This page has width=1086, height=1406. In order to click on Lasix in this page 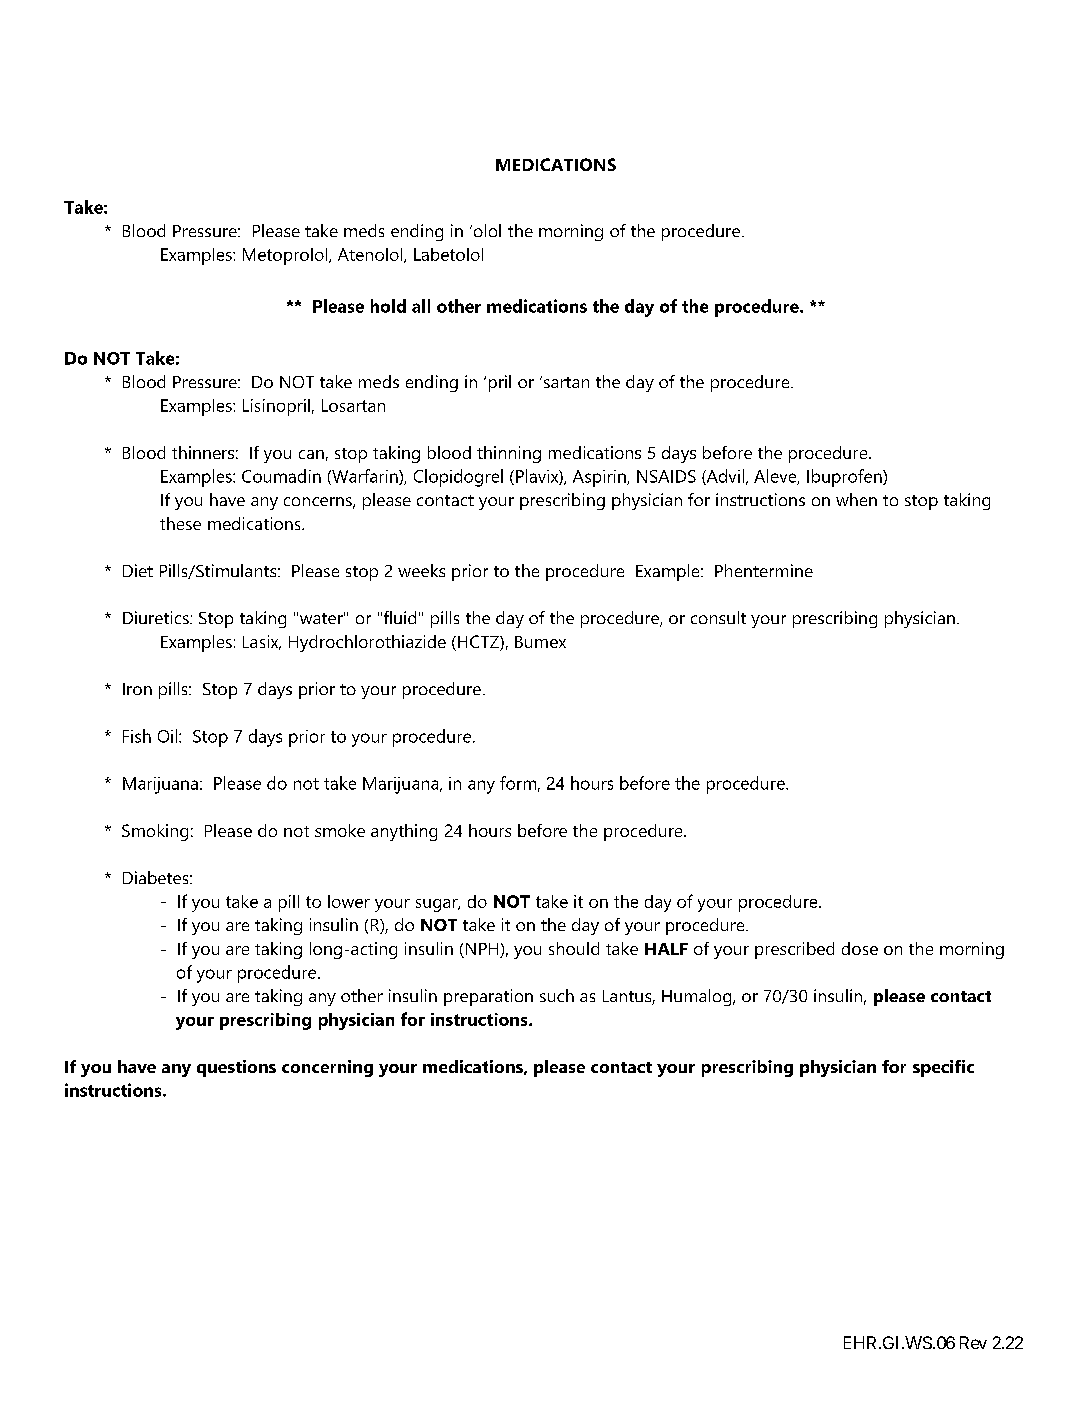, I will do `click(262, 642)`.
